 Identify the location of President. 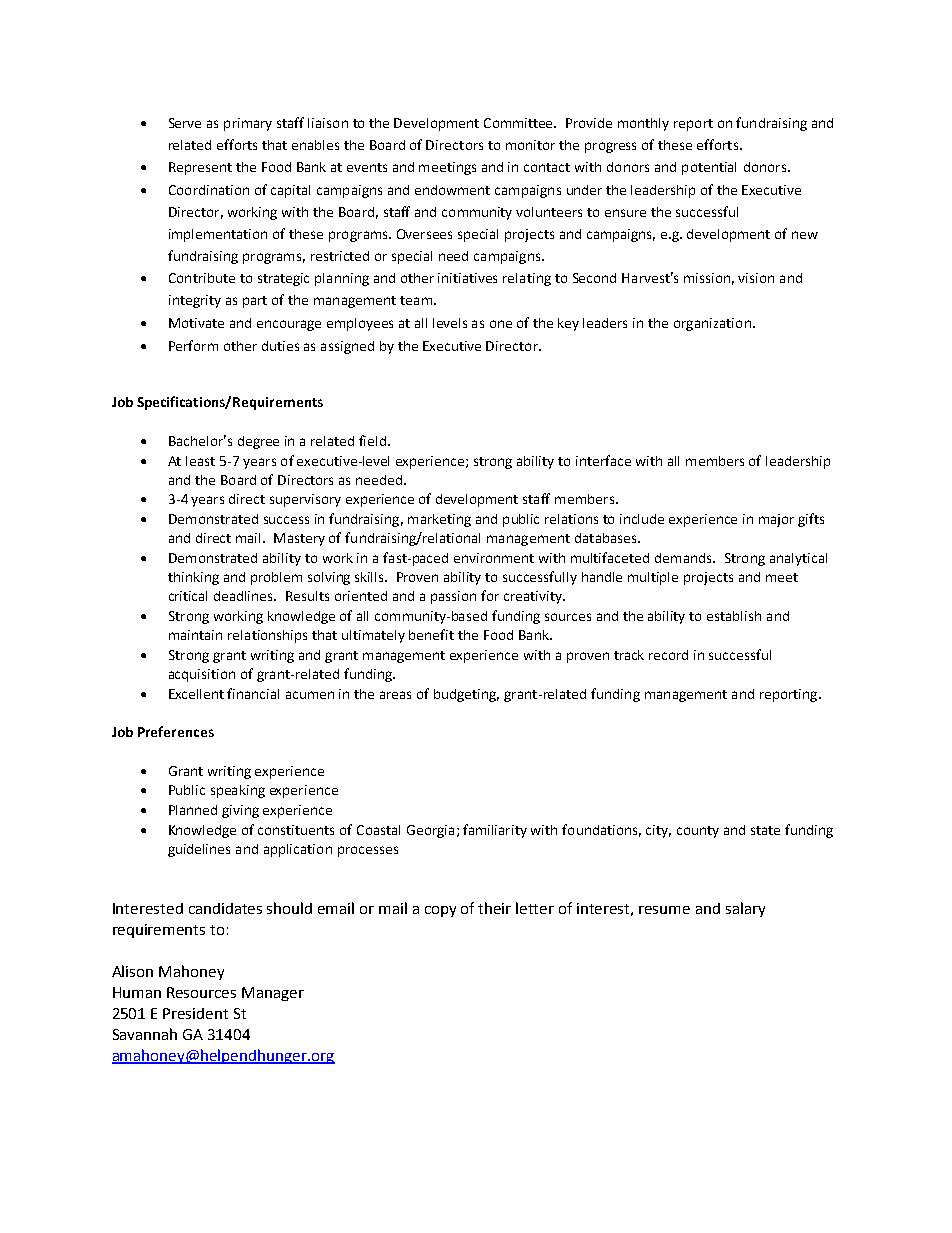
(195, 1013).
